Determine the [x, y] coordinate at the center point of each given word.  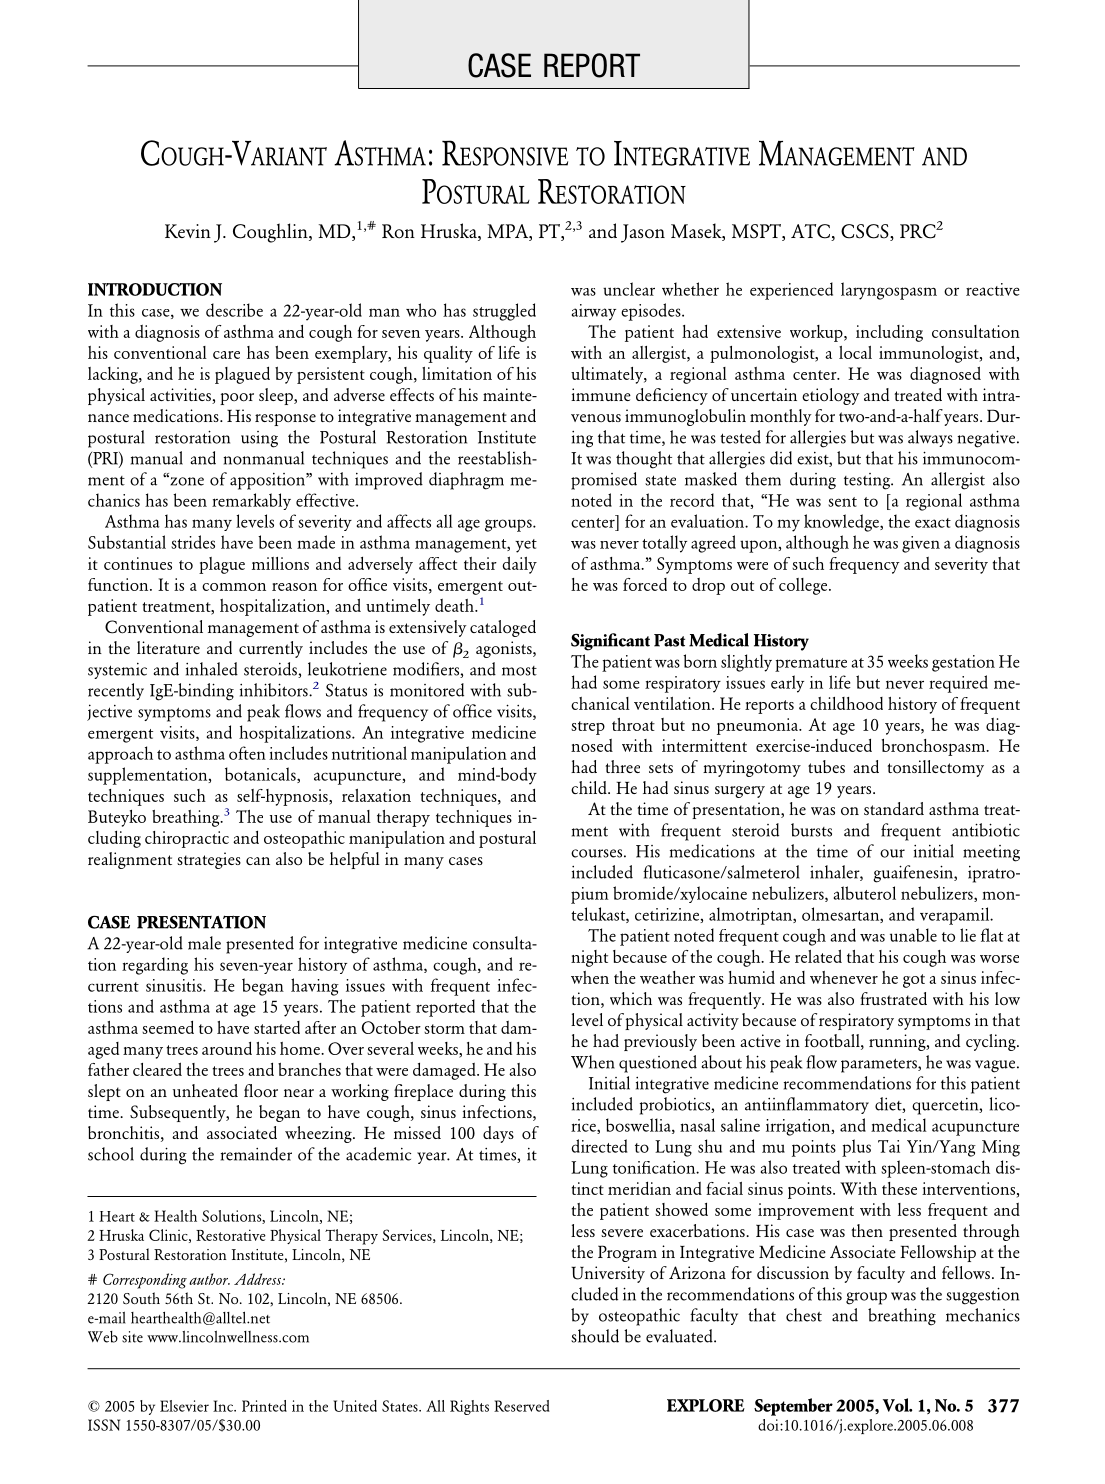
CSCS [866, 232]
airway [594, 312]
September [793, 1407]
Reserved [522, 1406]
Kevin [188, 231]
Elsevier [184, 1406]
